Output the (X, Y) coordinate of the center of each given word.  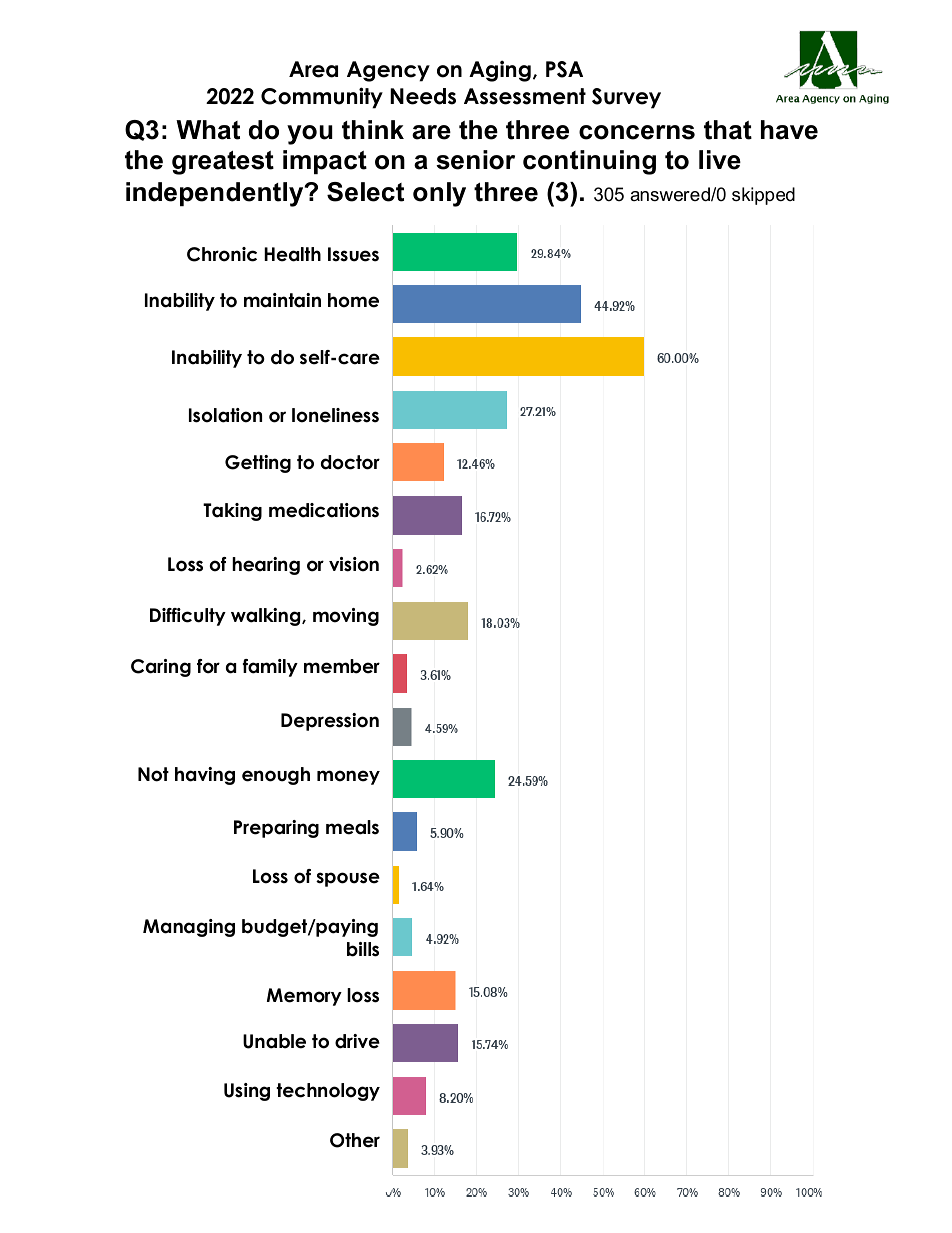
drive (357, 1041)
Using (247, 1092)
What (208, 130)
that (728, 130)
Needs (423, 96)
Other (355, 1140)
